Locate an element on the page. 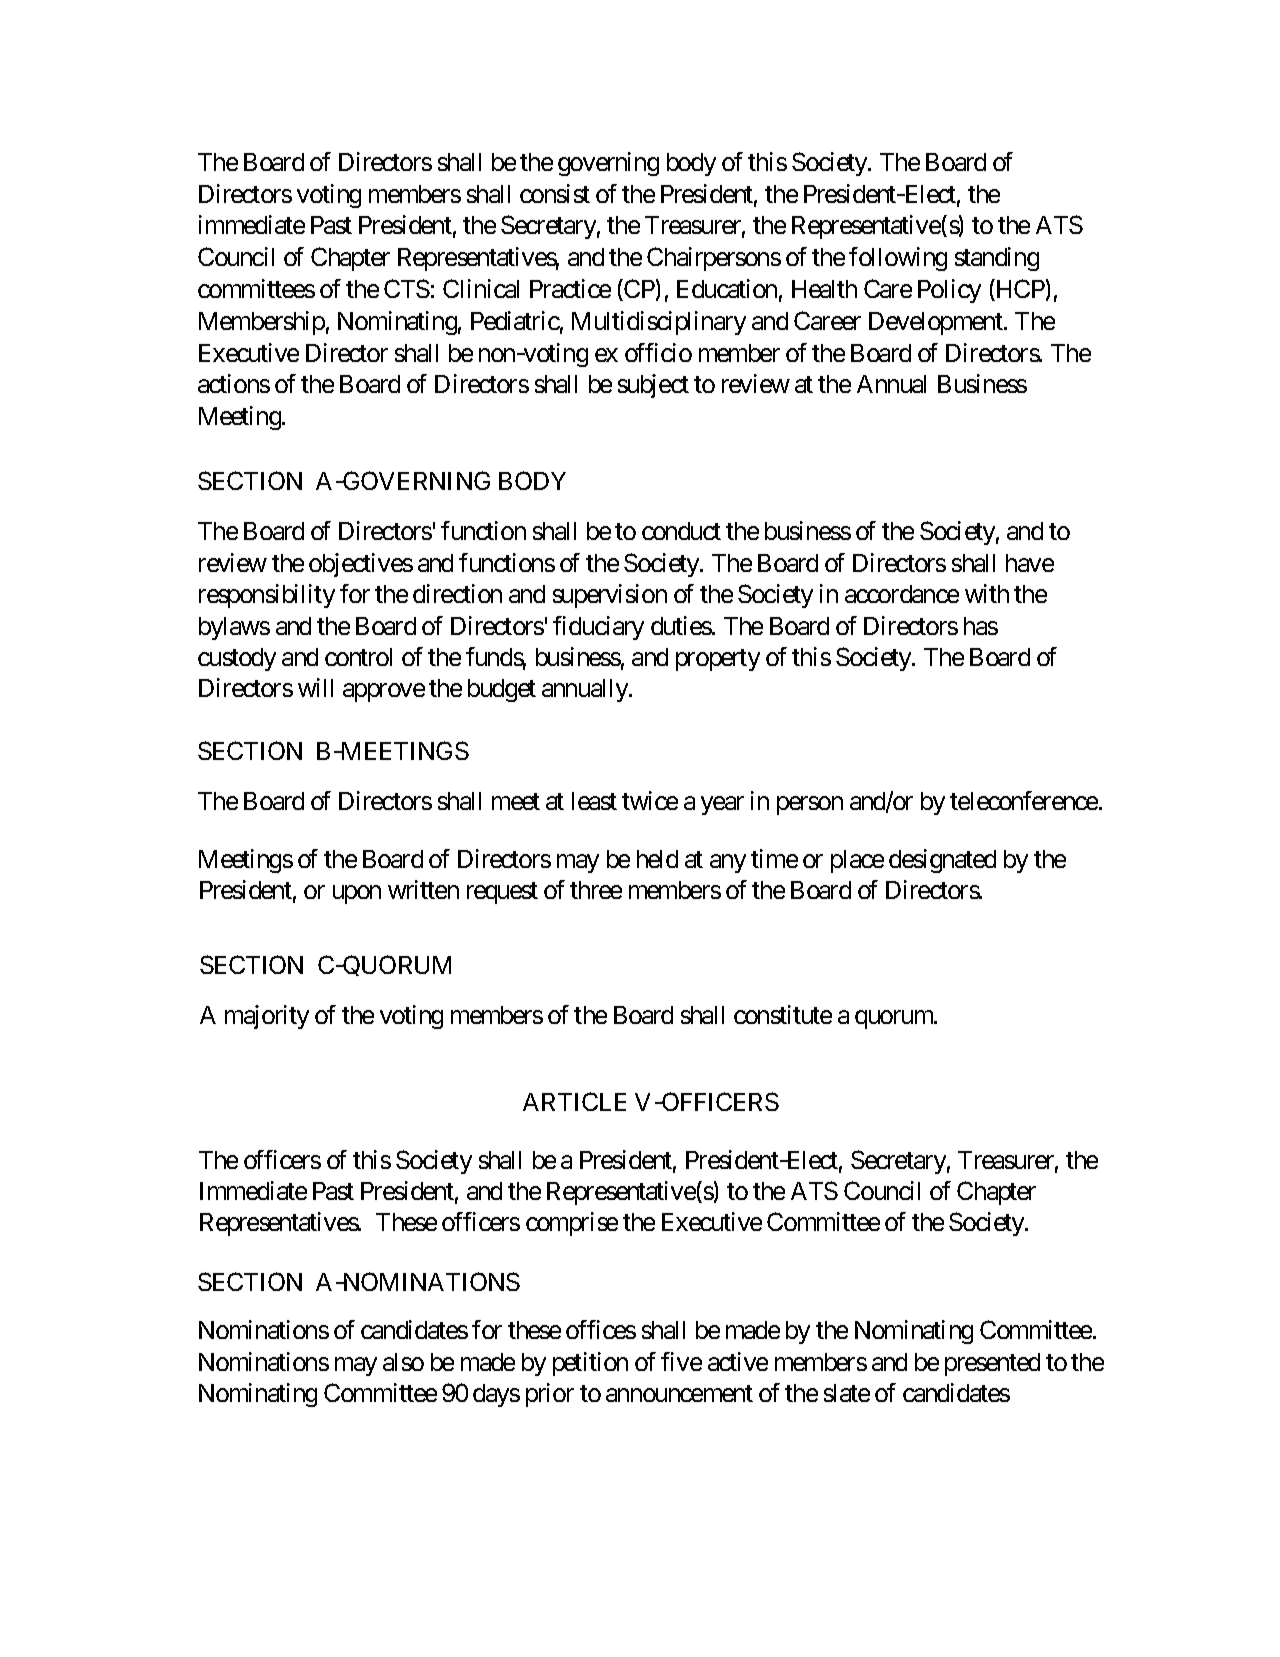  following is located at coordinates (898, 259).
